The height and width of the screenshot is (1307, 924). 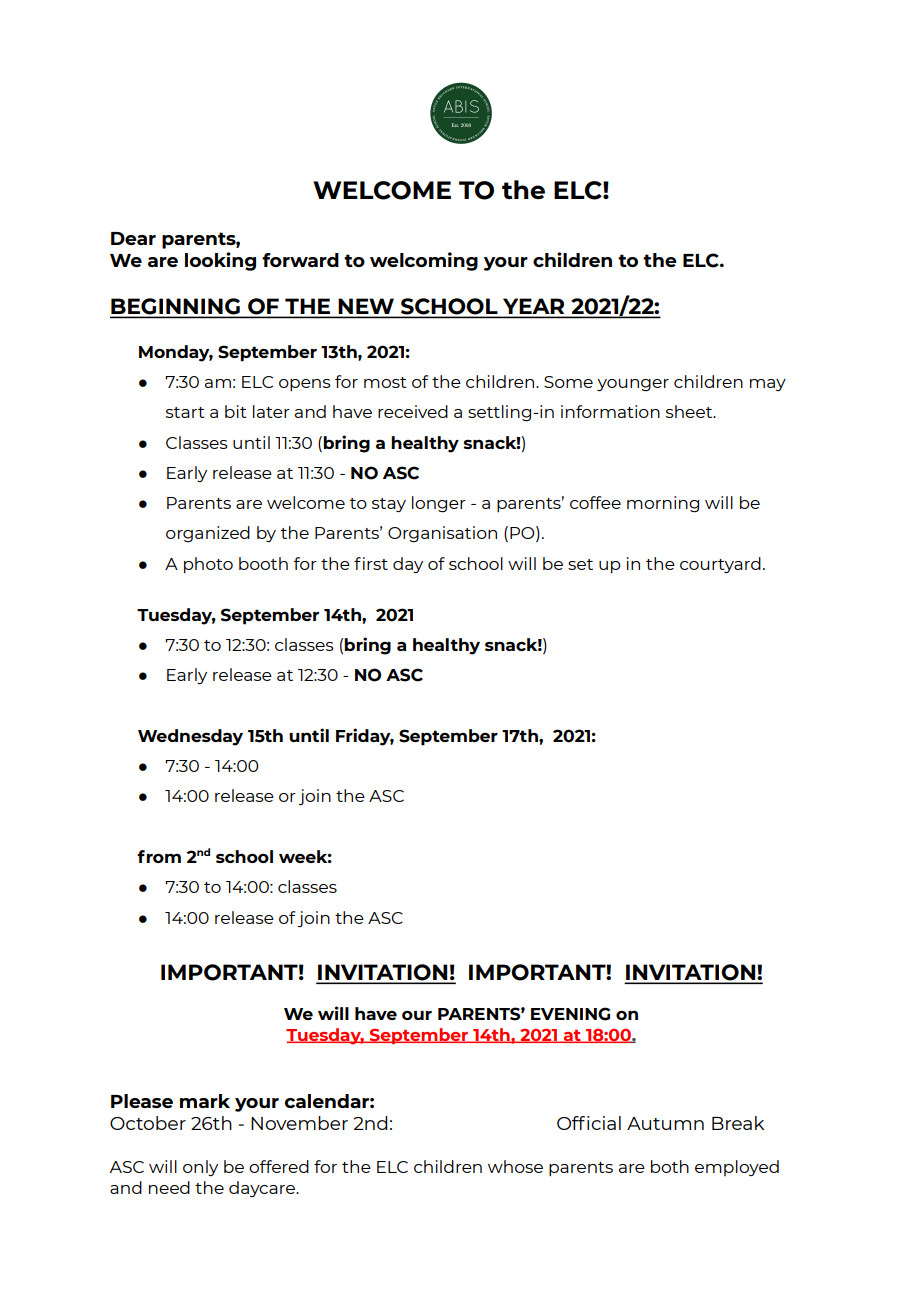 I want to click on both, so click(x=670, y=1166).
